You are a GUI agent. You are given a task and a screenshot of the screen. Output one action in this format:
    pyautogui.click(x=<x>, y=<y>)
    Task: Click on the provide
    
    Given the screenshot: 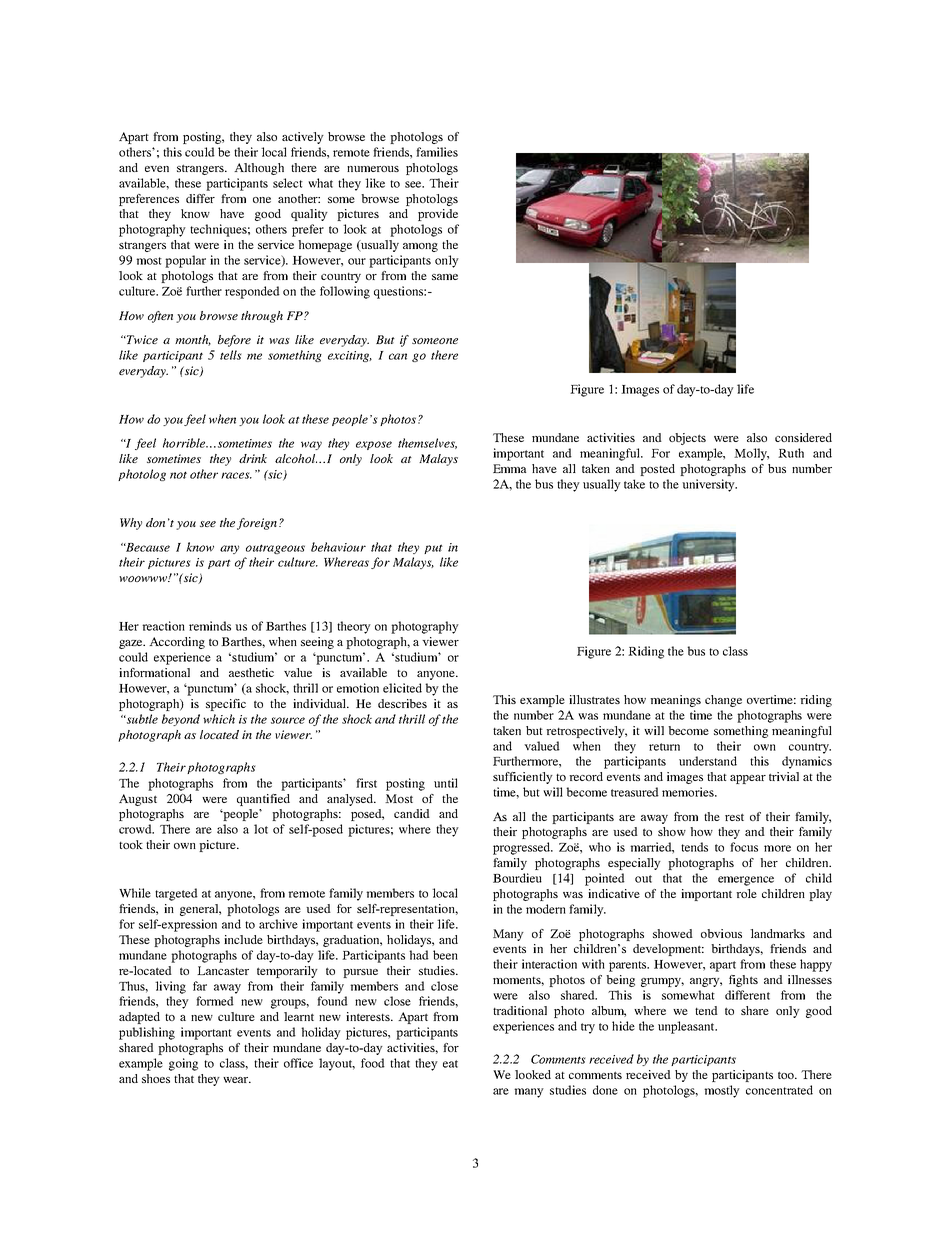 What is the action you would take?
    pyautogui.click(x=438, y=215)
